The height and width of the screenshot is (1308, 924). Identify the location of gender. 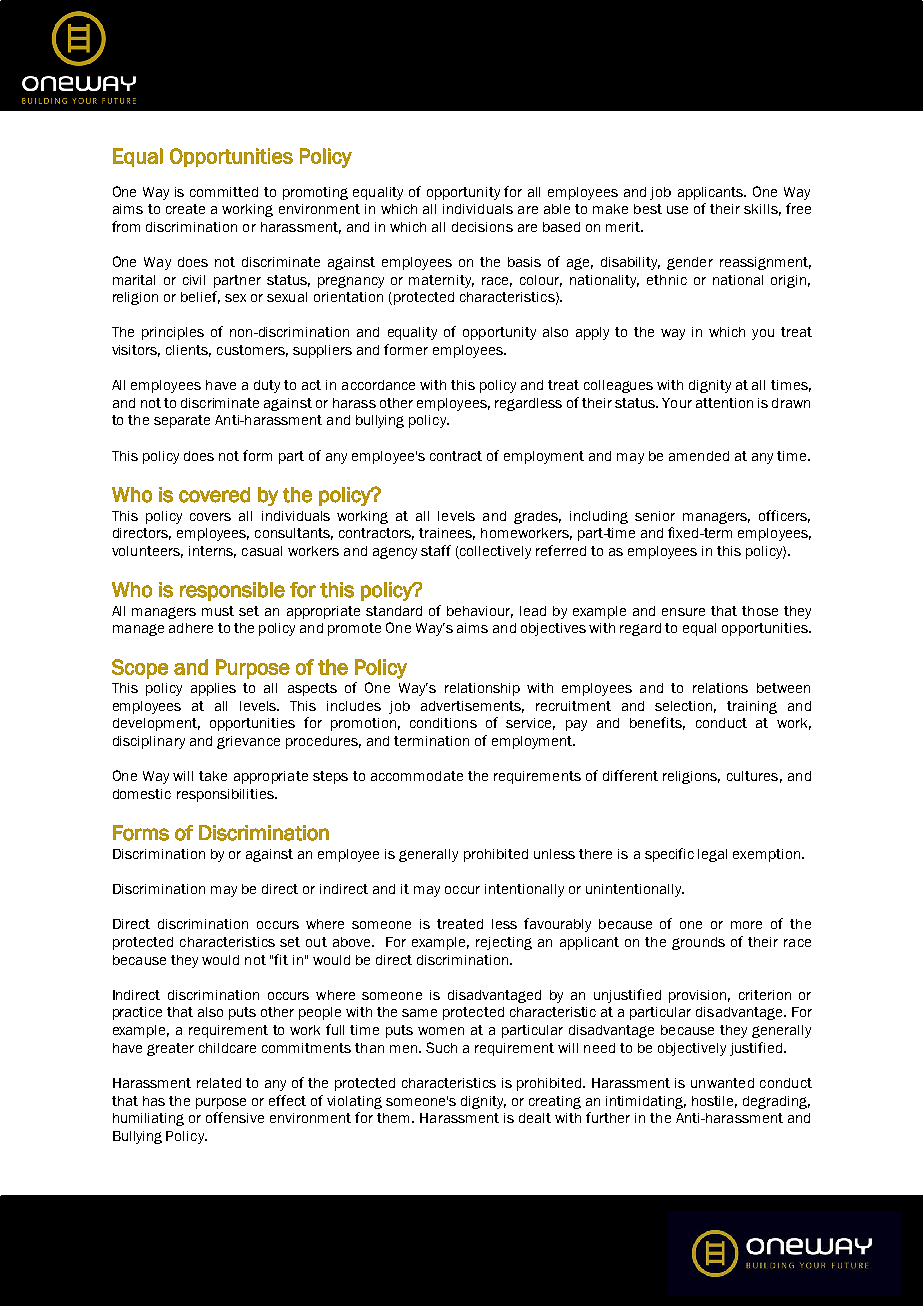
(690, 263).
